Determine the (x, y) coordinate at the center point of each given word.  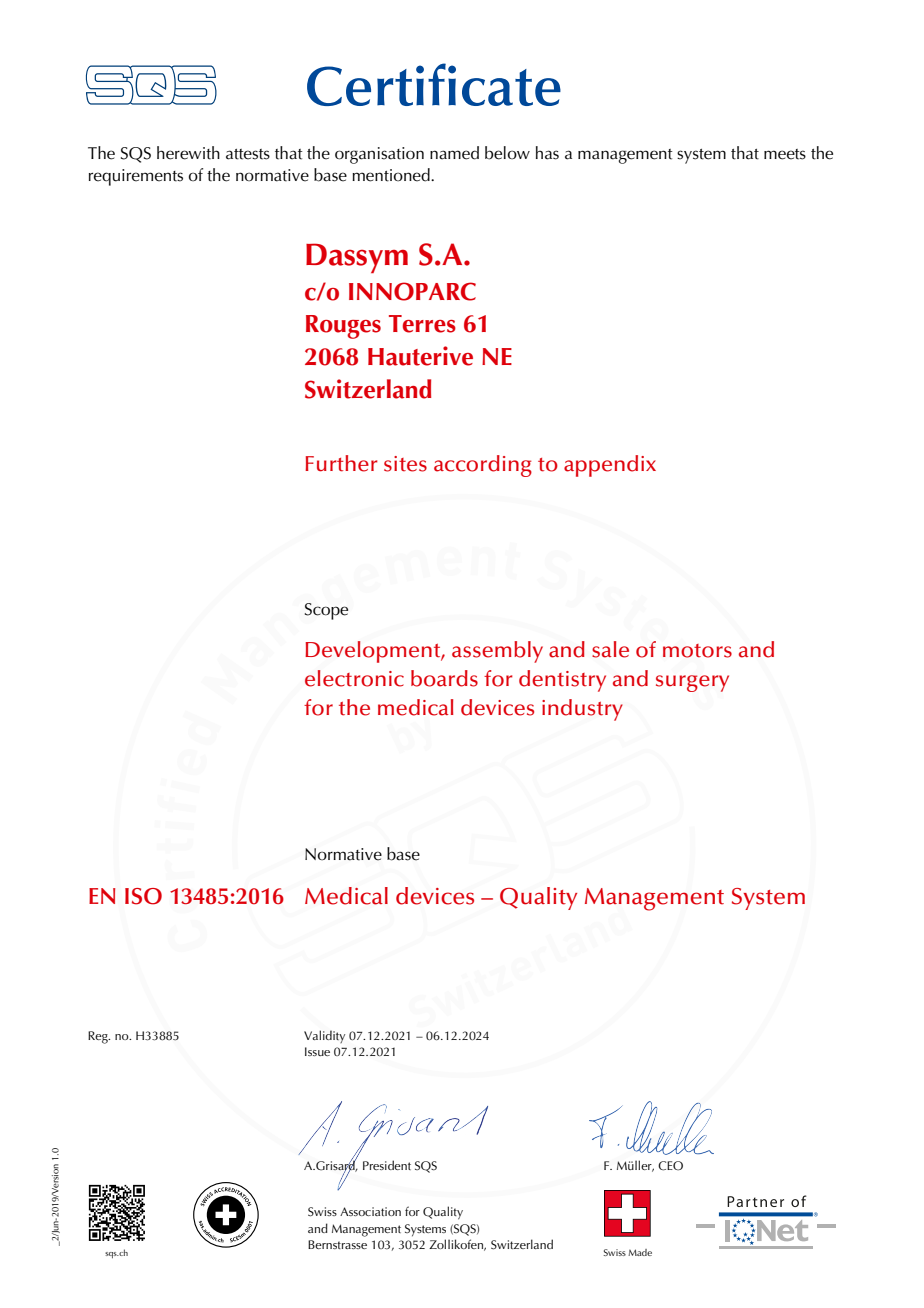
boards (444, 678)
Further (341, 463)
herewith (188, 153)
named (454, 153)
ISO (143, 896)
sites (405, 464)
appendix (610, 466)
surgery (692, 683)
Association (370, 1211)
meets (785, 154)
